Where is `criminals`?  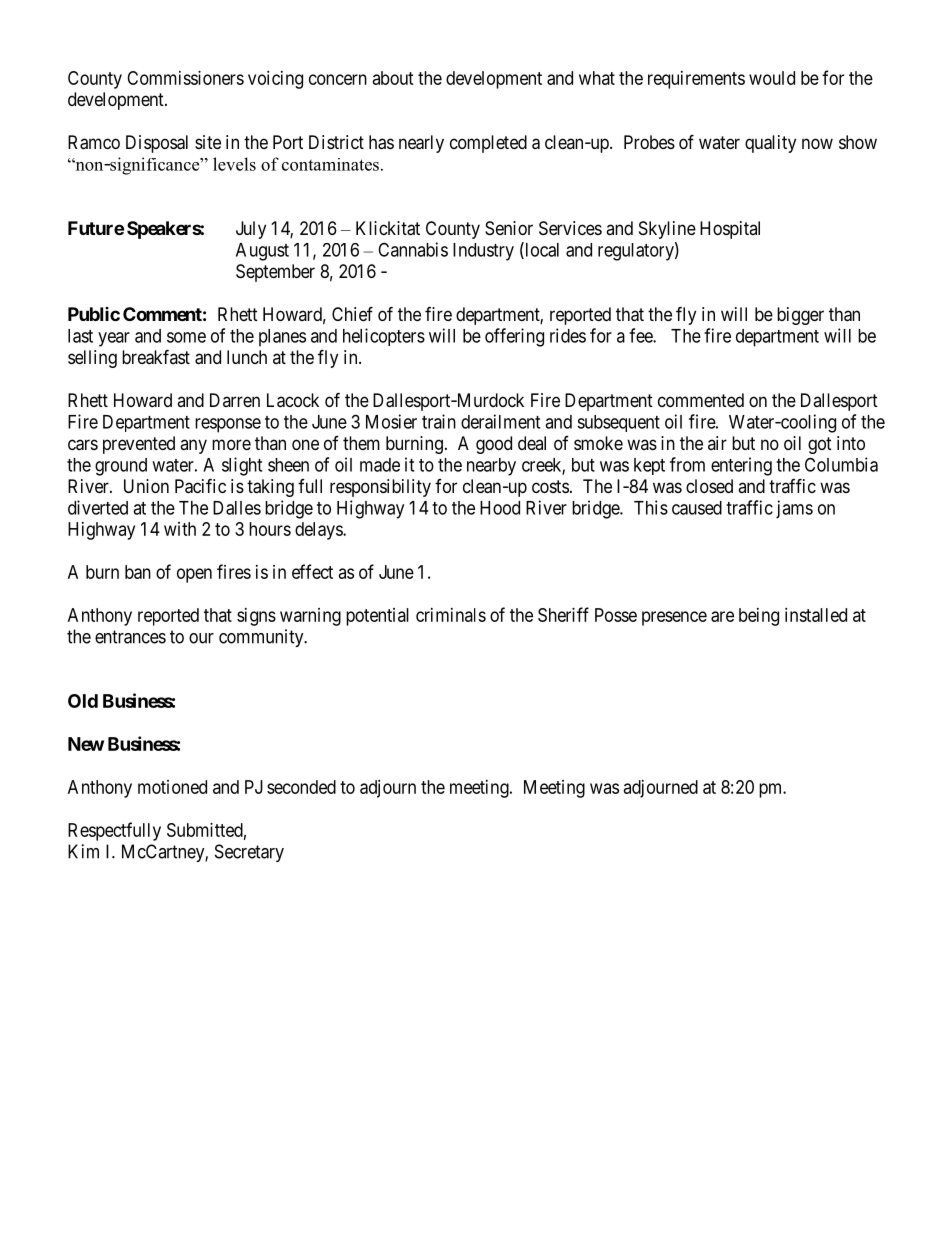 criminals is located at coordinates (451, 615).
